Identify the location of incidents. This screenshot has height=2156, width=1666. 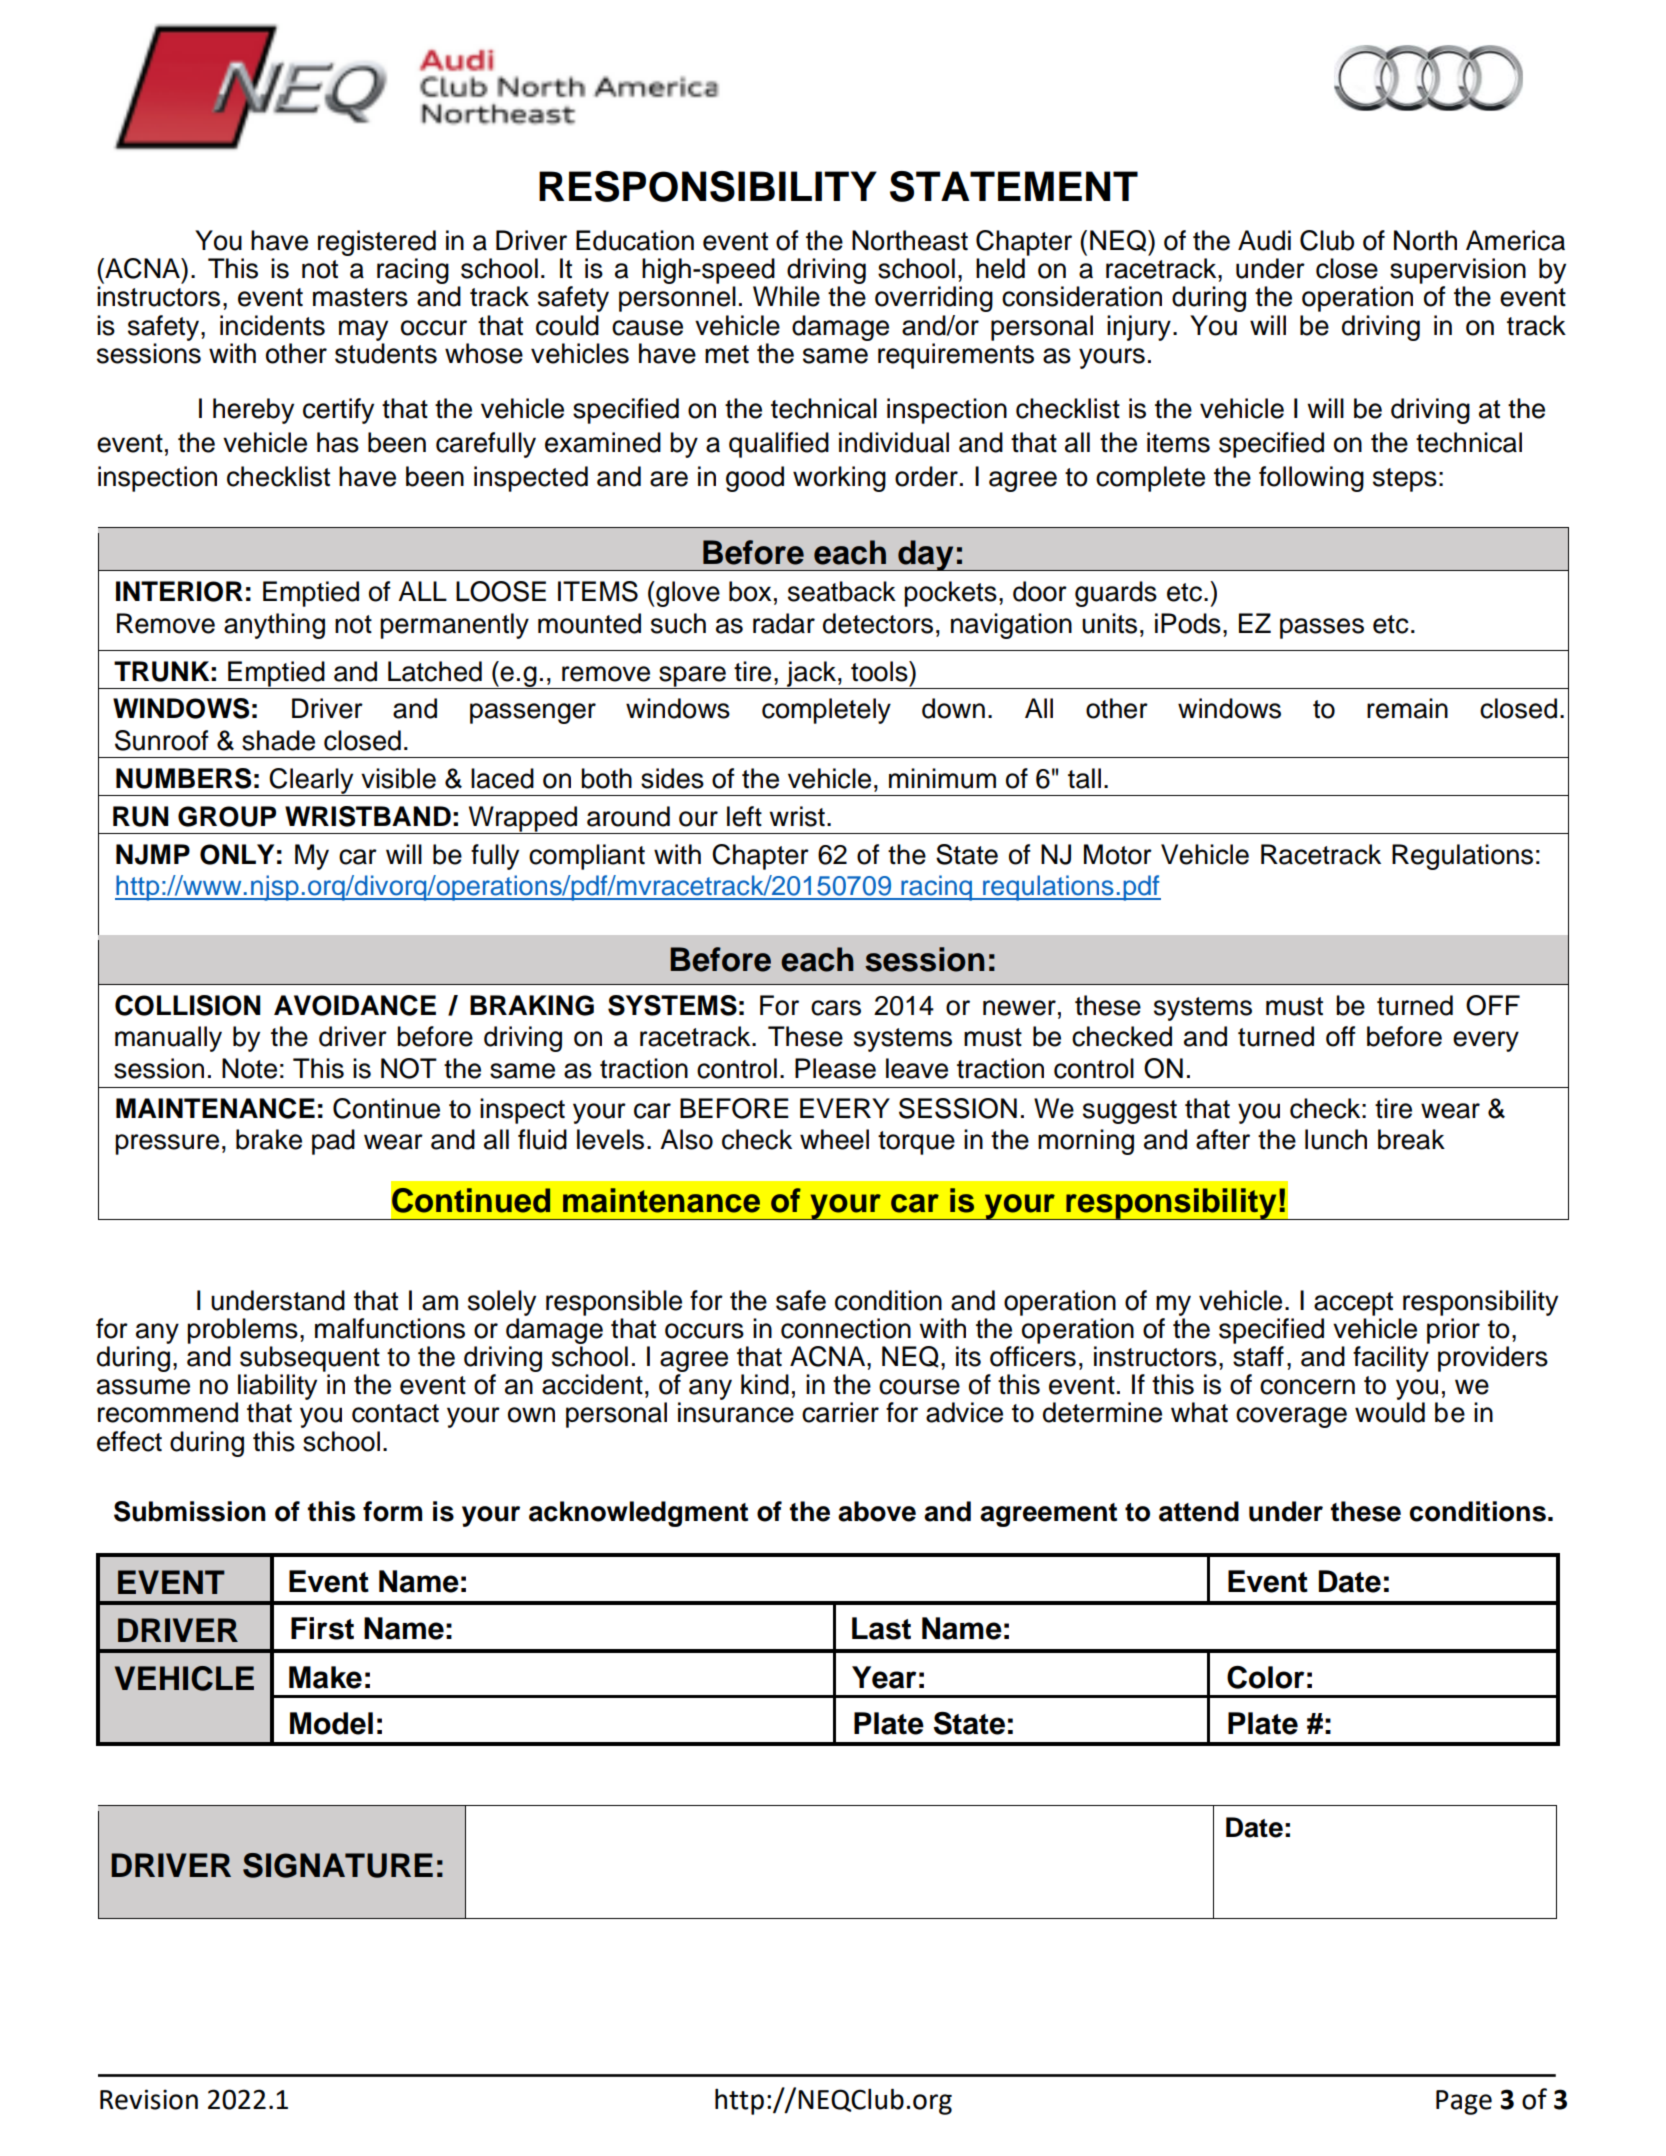
(272, 325).
